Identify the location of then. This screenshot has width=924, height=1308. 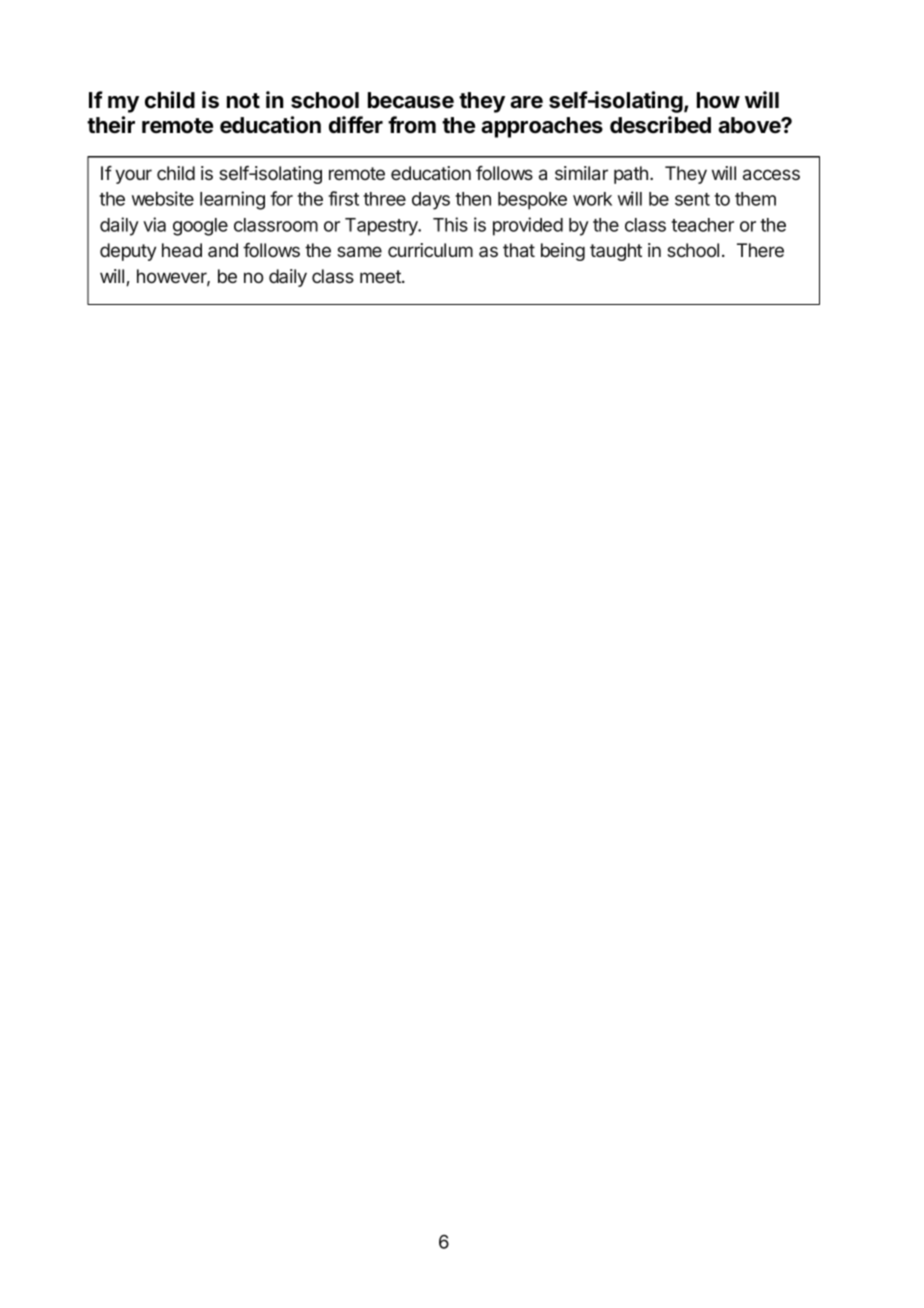
(473, 199).
